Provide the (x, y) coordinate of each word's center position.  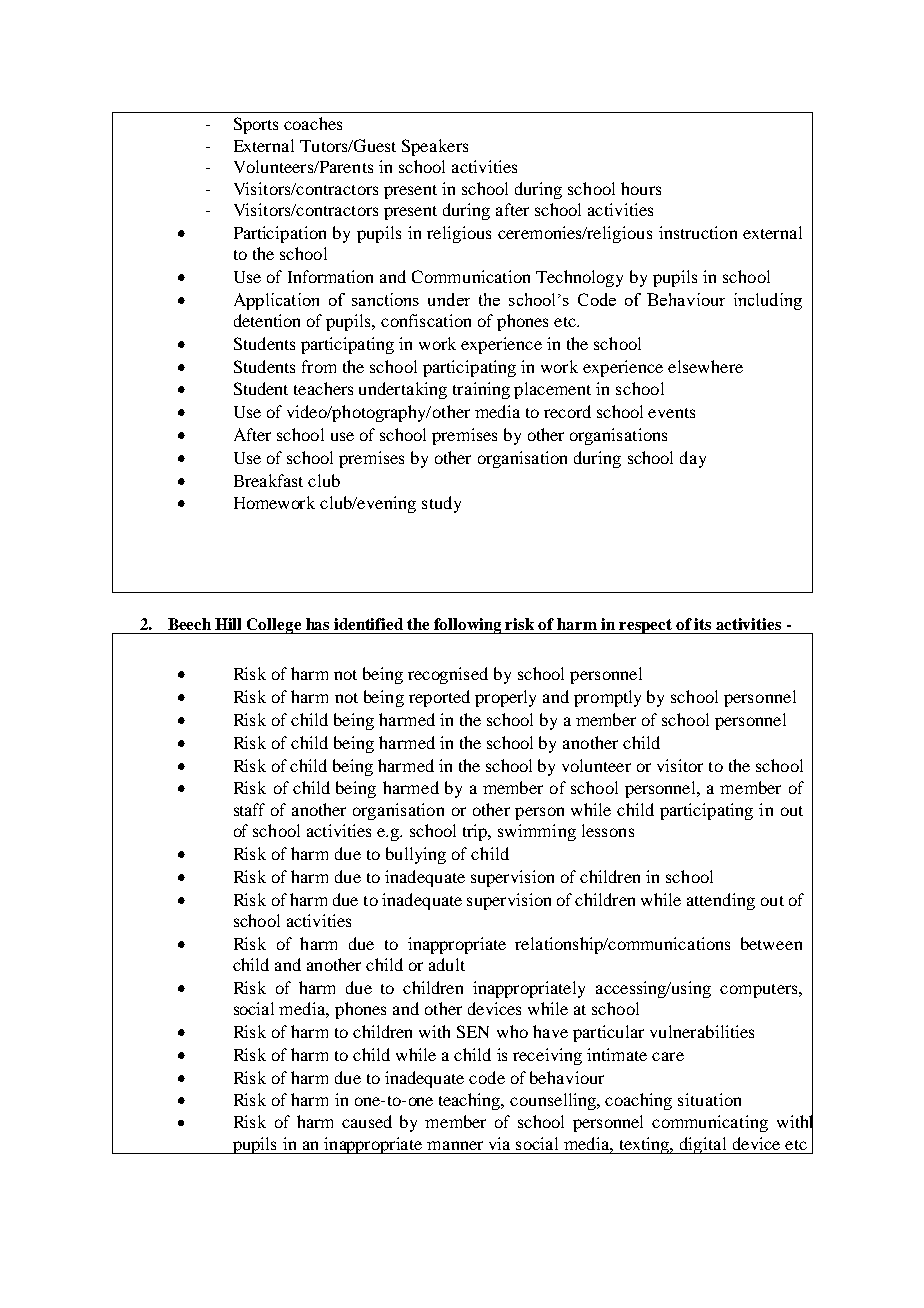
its (702, 624)
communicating (710, 1123)
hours (641, 188)
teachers (323, 388)
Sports (256, 125)
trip (476, 832)
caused (367, 1121)
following (468, 626)
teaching (471, 1101)
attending (721, 901)
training (481, 390)
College (274, 626)
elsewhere (705, 366)
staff (249, 809)
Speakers (435, 147)
